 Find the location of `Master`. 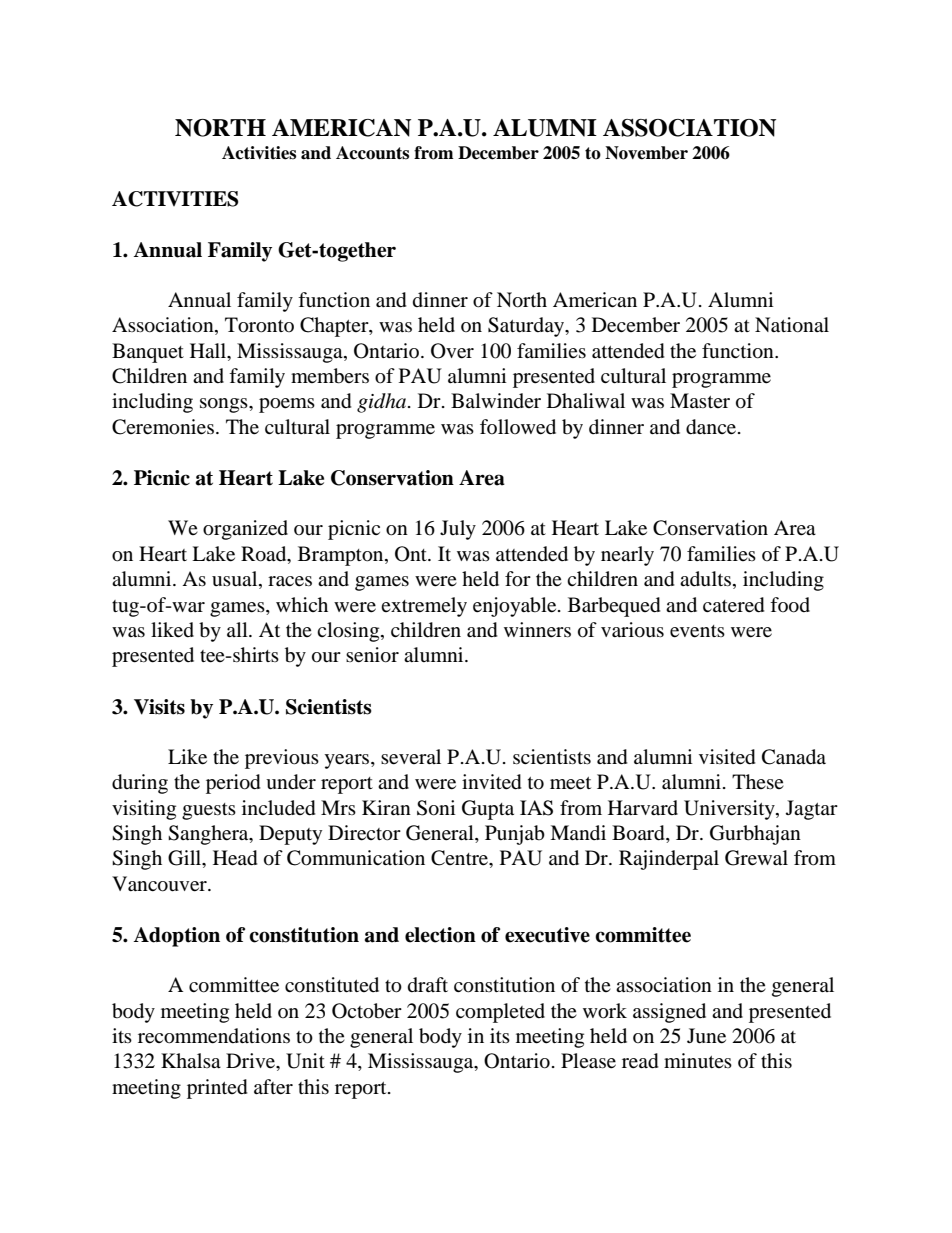

Master is located at coordinates (700, 400).
